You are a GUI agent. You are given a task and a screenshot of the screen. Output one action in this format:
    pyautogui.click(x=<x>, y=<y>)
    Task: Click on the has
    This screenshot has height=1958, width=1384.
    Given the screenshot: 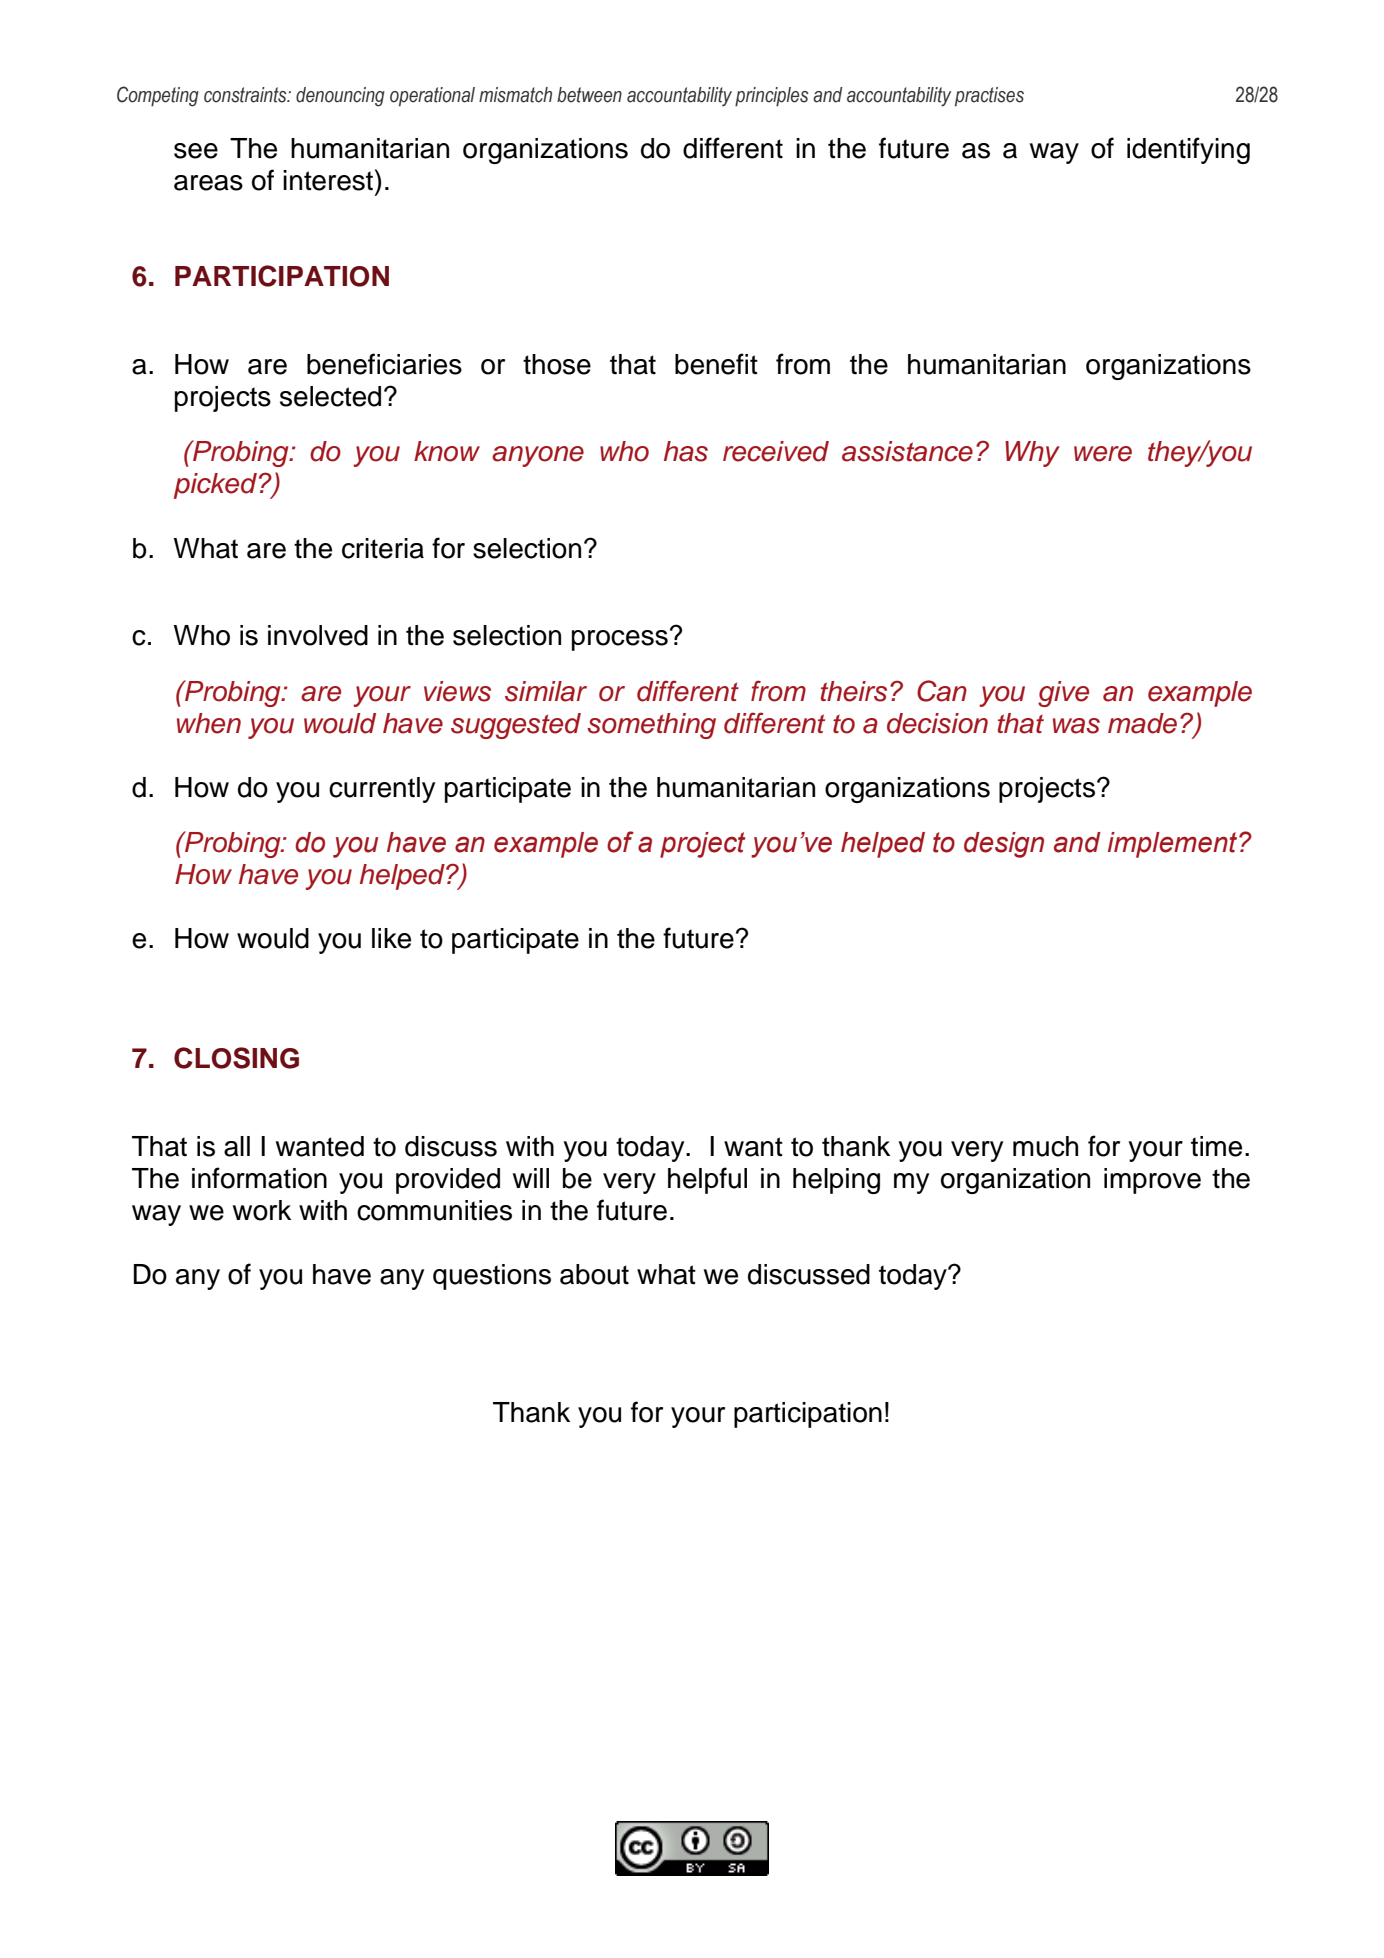 What is the action you would take?
    pyautogui.click(x=686, y=451)
